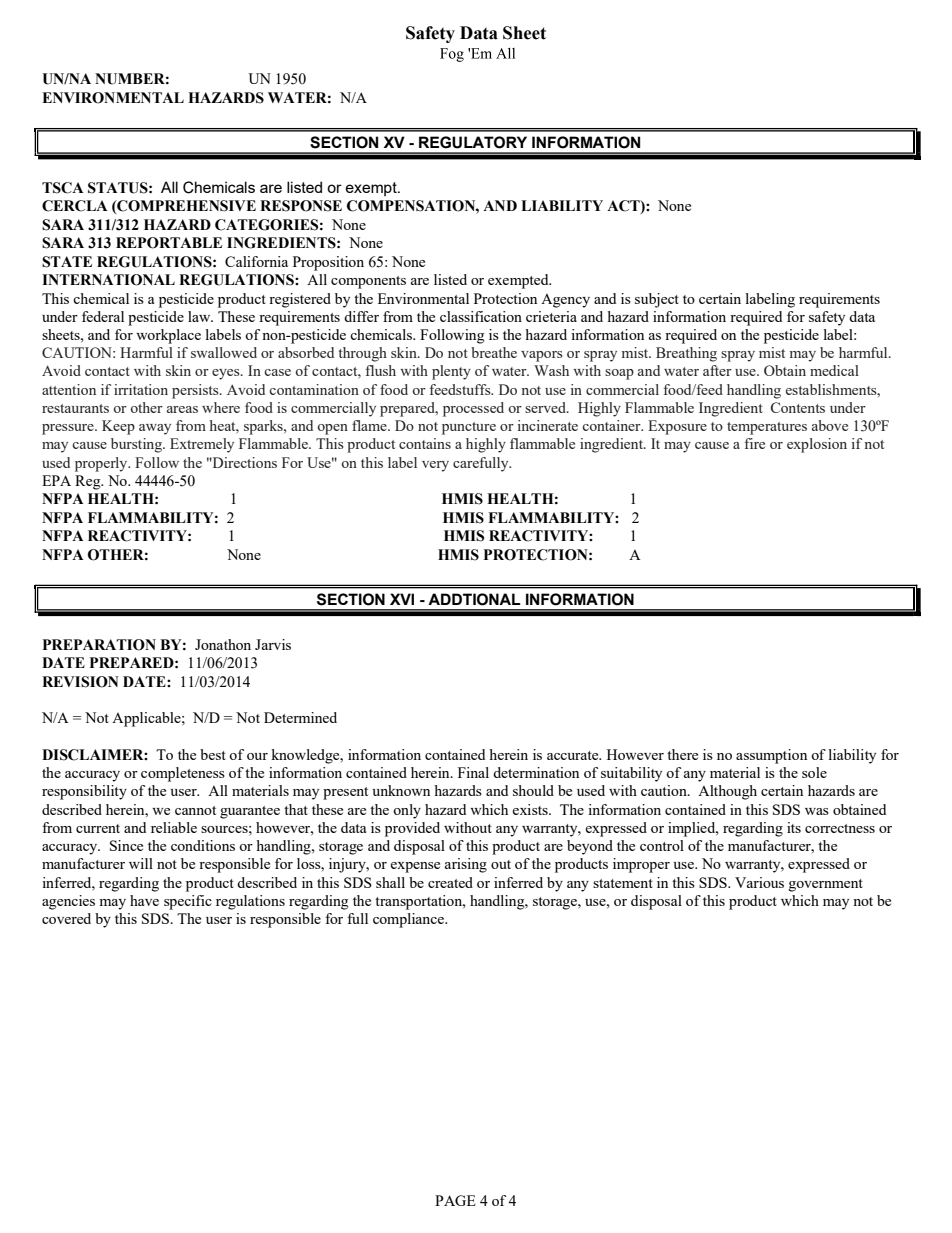 The image size is (952, 1233). Describe the element at coordinates (183, 774) in the document. I see `completeness` at that location.
